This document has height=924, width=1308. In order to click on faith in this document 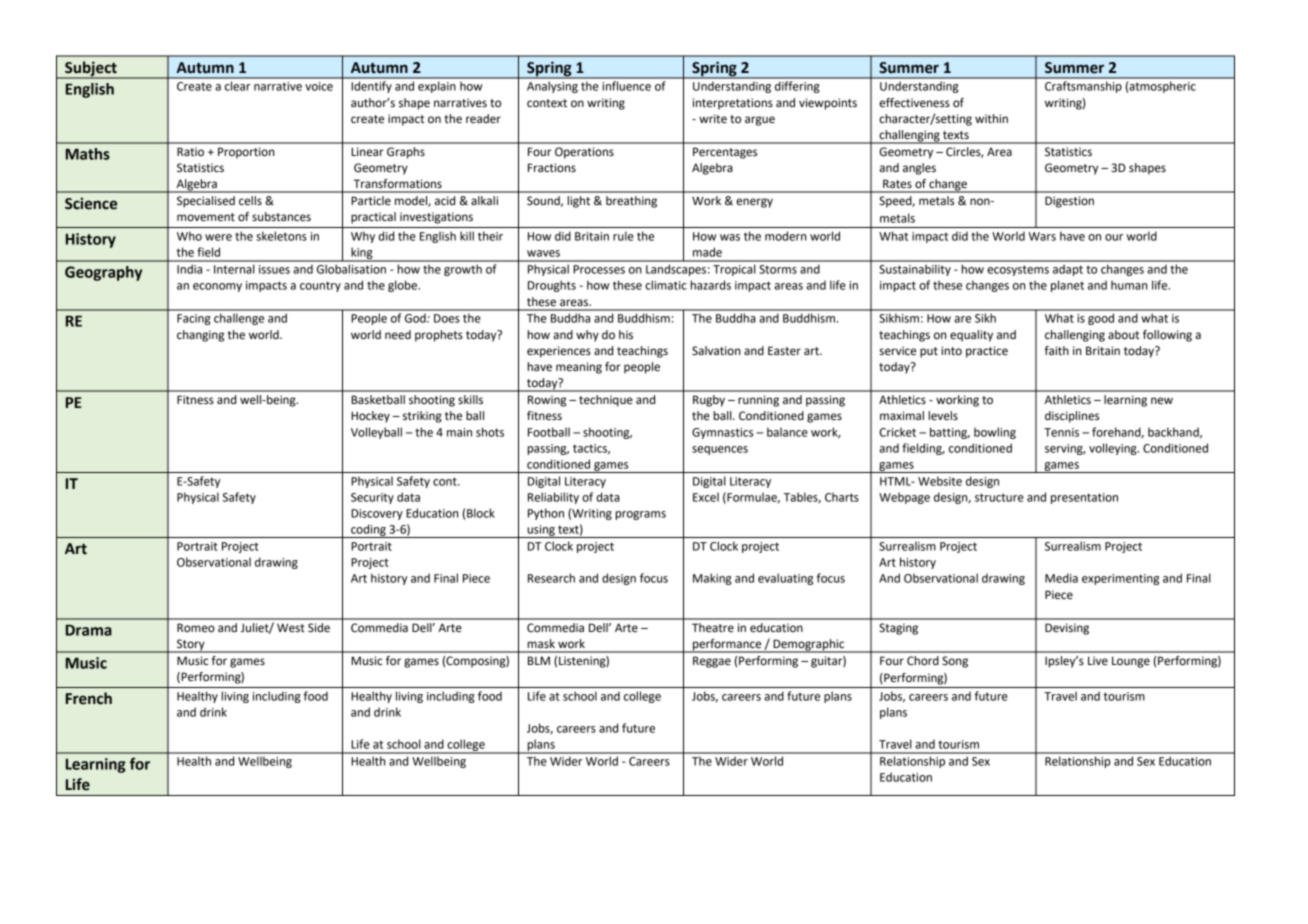, I will do `click(1057, 350)`.
